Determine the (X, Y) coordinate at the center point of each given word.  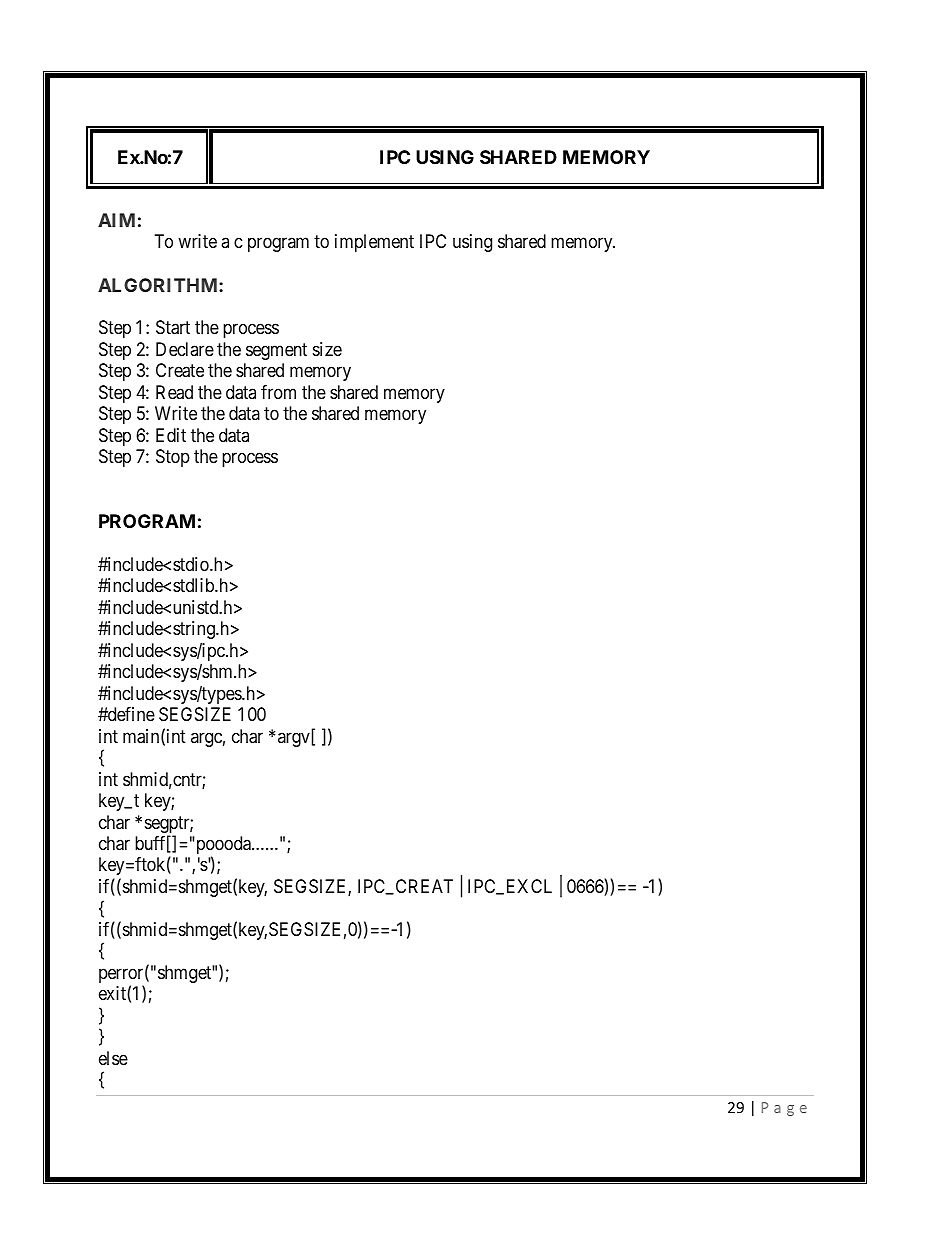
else (113, 1058)
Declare (185, 349)
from (278, 392)
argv (294, 739)
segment (276, 351)
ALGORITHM (159, 285)
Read (174, 392)
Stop (173, 458)
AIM (116, 220)
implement (374, 243)
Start (173, 327)
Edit (171, 435)
